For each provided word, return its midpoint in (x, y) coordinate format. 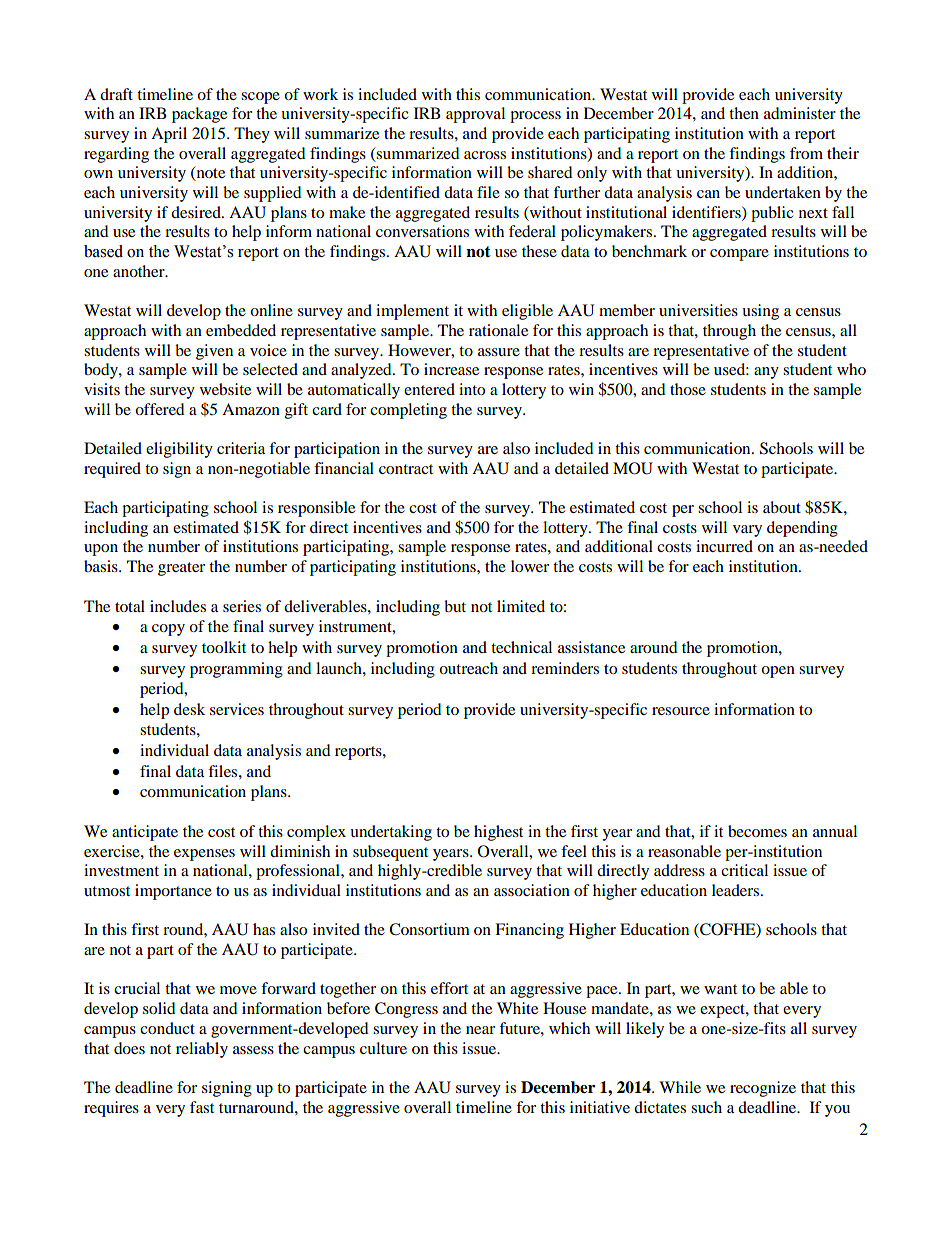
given (214, 352)
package (199, 115)
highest (498, 833)
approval (475, 115)
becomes (757, 831)
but (455, 606)
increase (451, 369)
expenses (204, 855)
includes (178, 606)
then (744, 113)
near (480, 1030)
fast (202, 1107)
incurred (724, 546)
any (766, 373)
